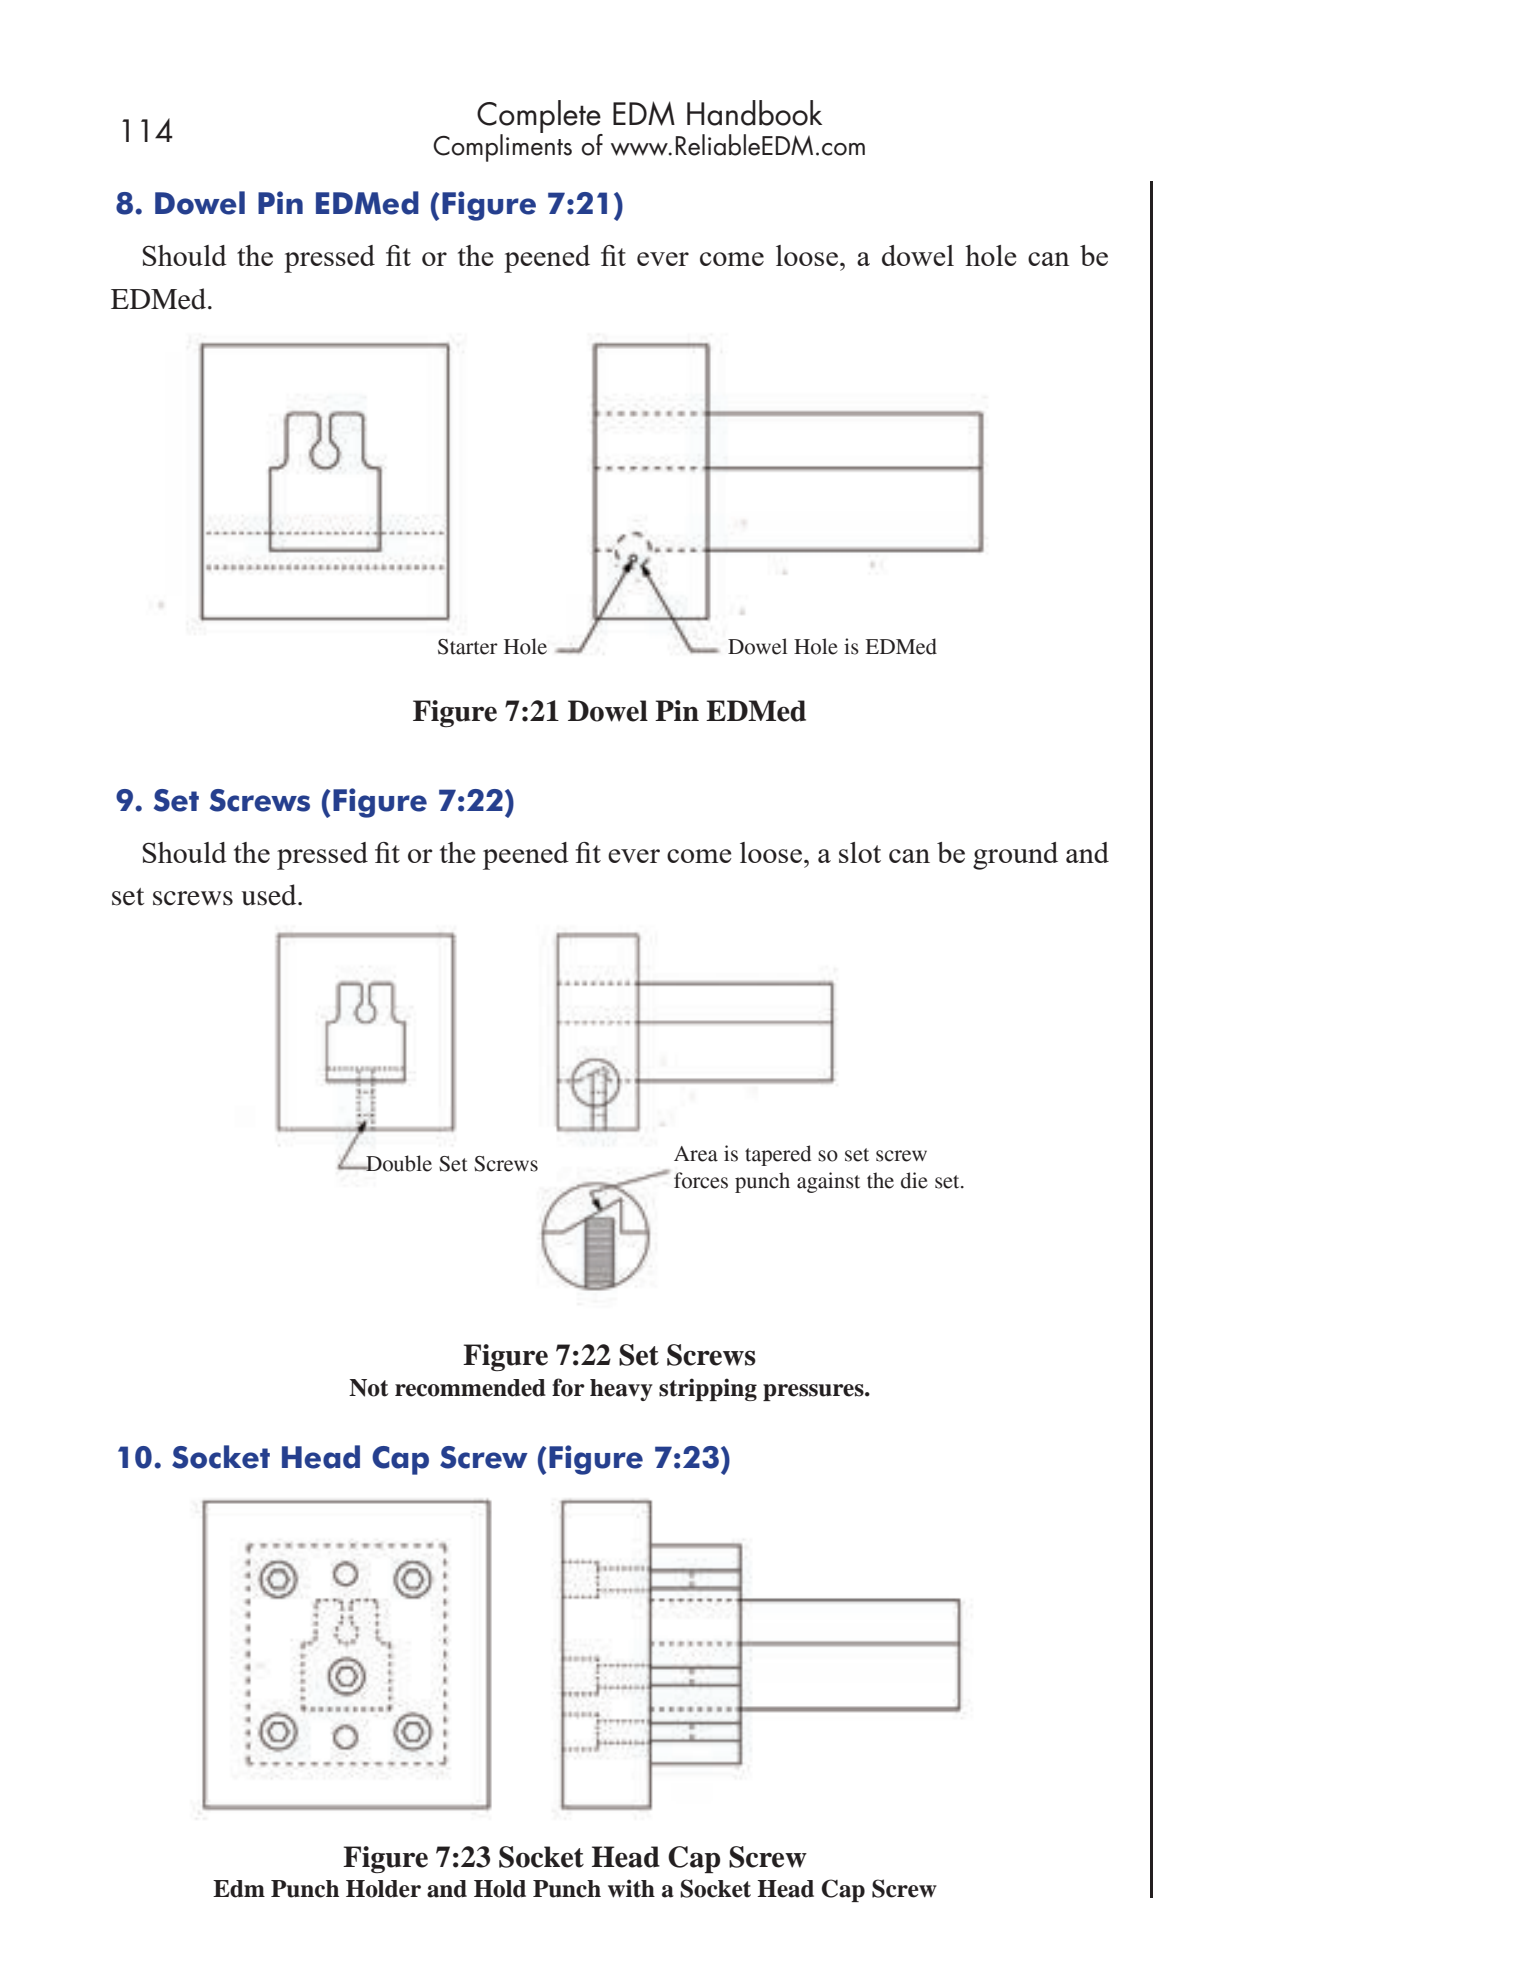 The width and height of the image is (1536, 1988). I want to click on recommended, so click(470, 1388).
